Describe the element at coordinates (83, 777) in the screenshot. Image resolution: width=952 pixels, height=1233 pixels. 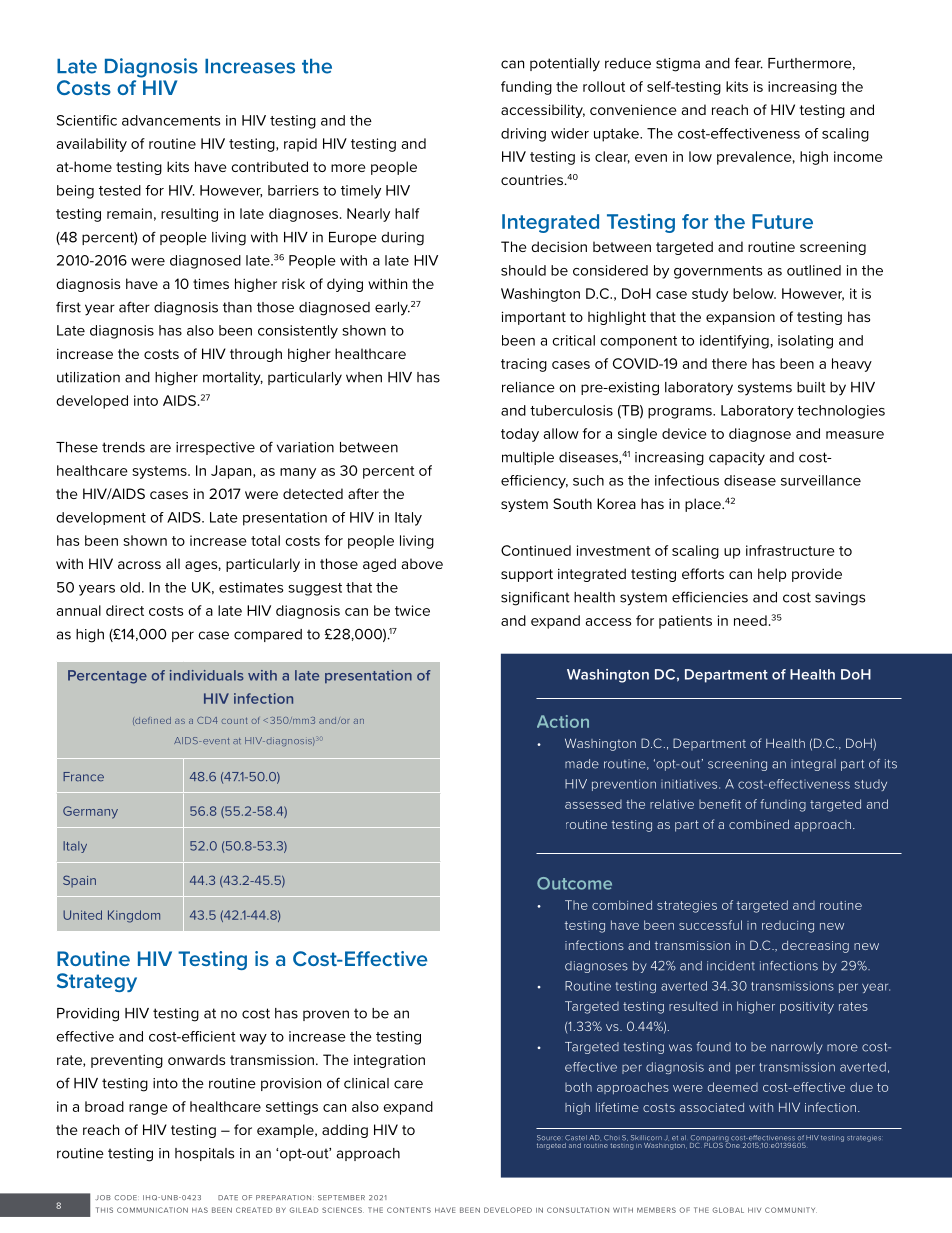
I see `France` at that location.
